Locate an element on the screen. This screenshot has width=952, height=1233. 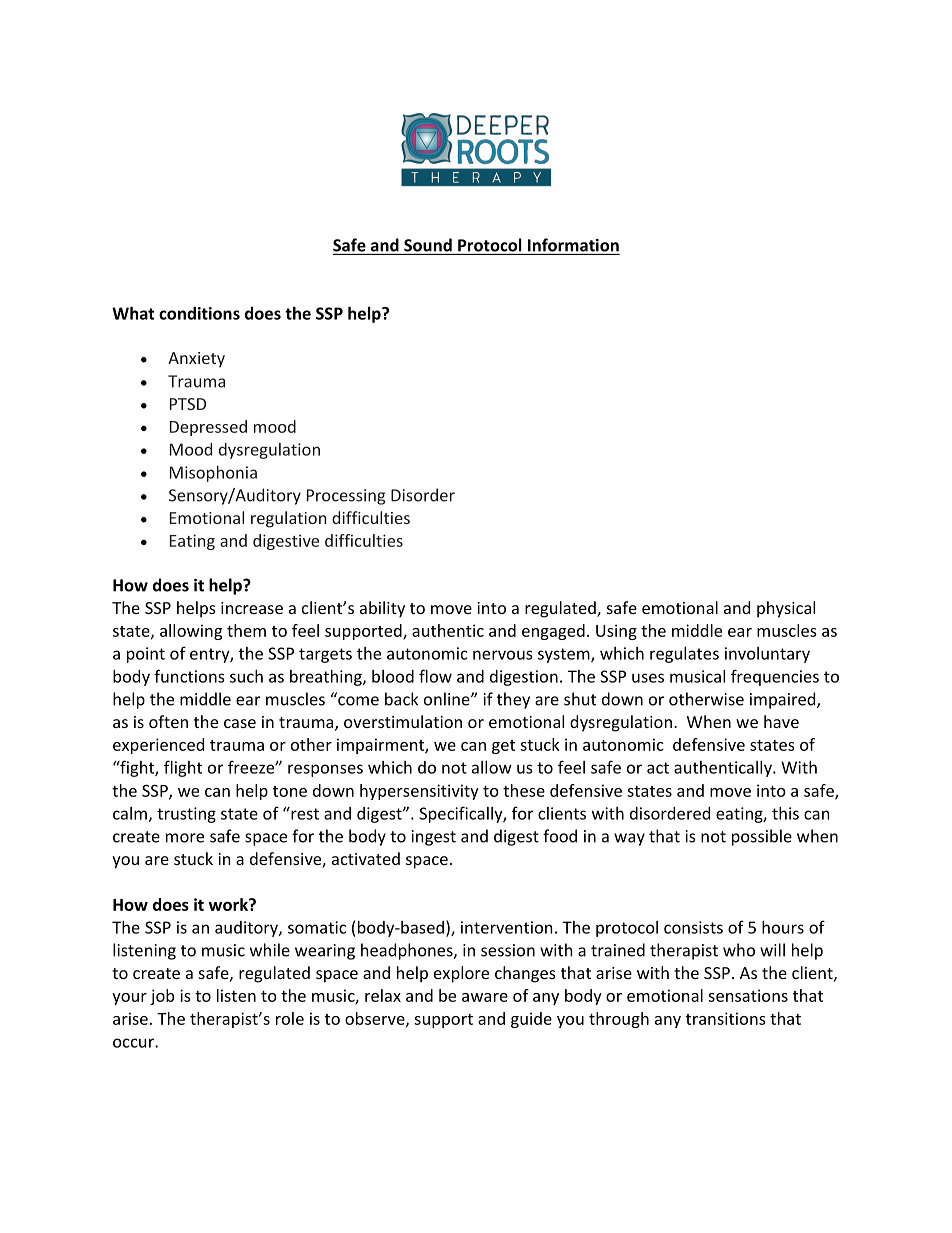
job is located at coordinates (162, 997).
